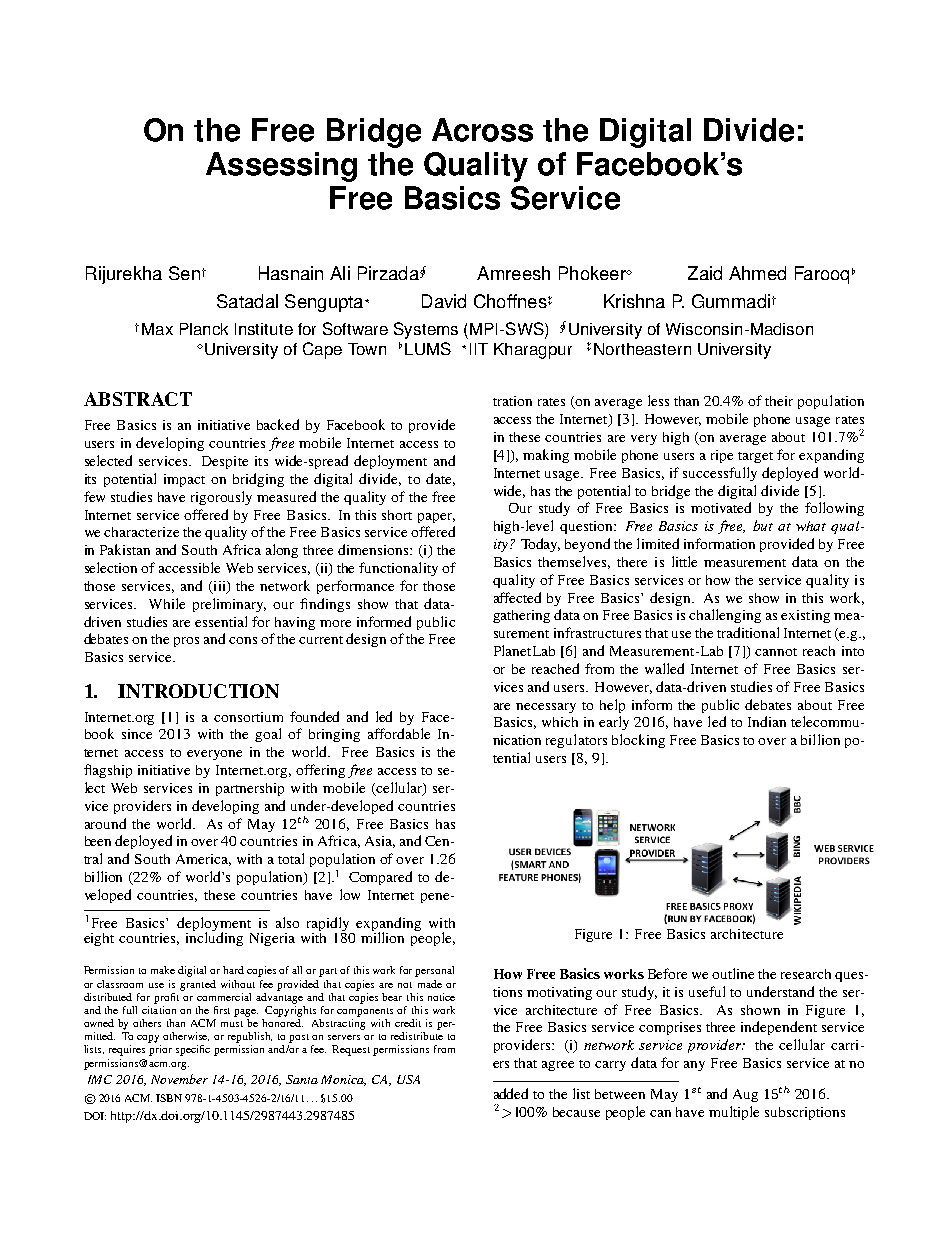  I want to click on pros, so click(186, 642).
